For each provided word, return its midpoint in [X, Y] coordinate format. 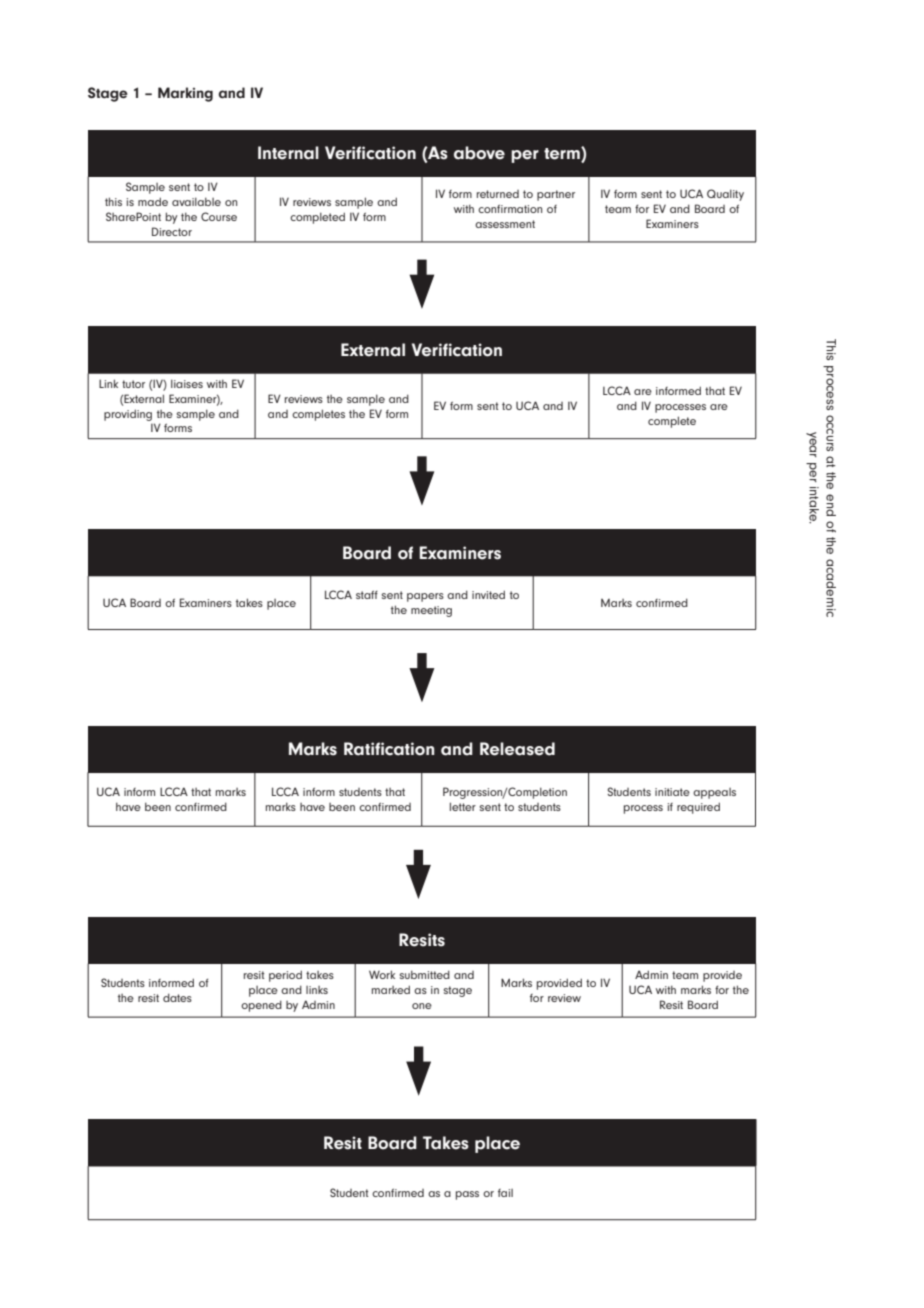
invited [488, 594]
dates [177, 997]
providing [128, 415]
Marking [185, 94]
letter [463, 806]
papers [425, 597]
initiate [672, 792]
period [285, 976]
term [563, 154]
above [479, 153]
